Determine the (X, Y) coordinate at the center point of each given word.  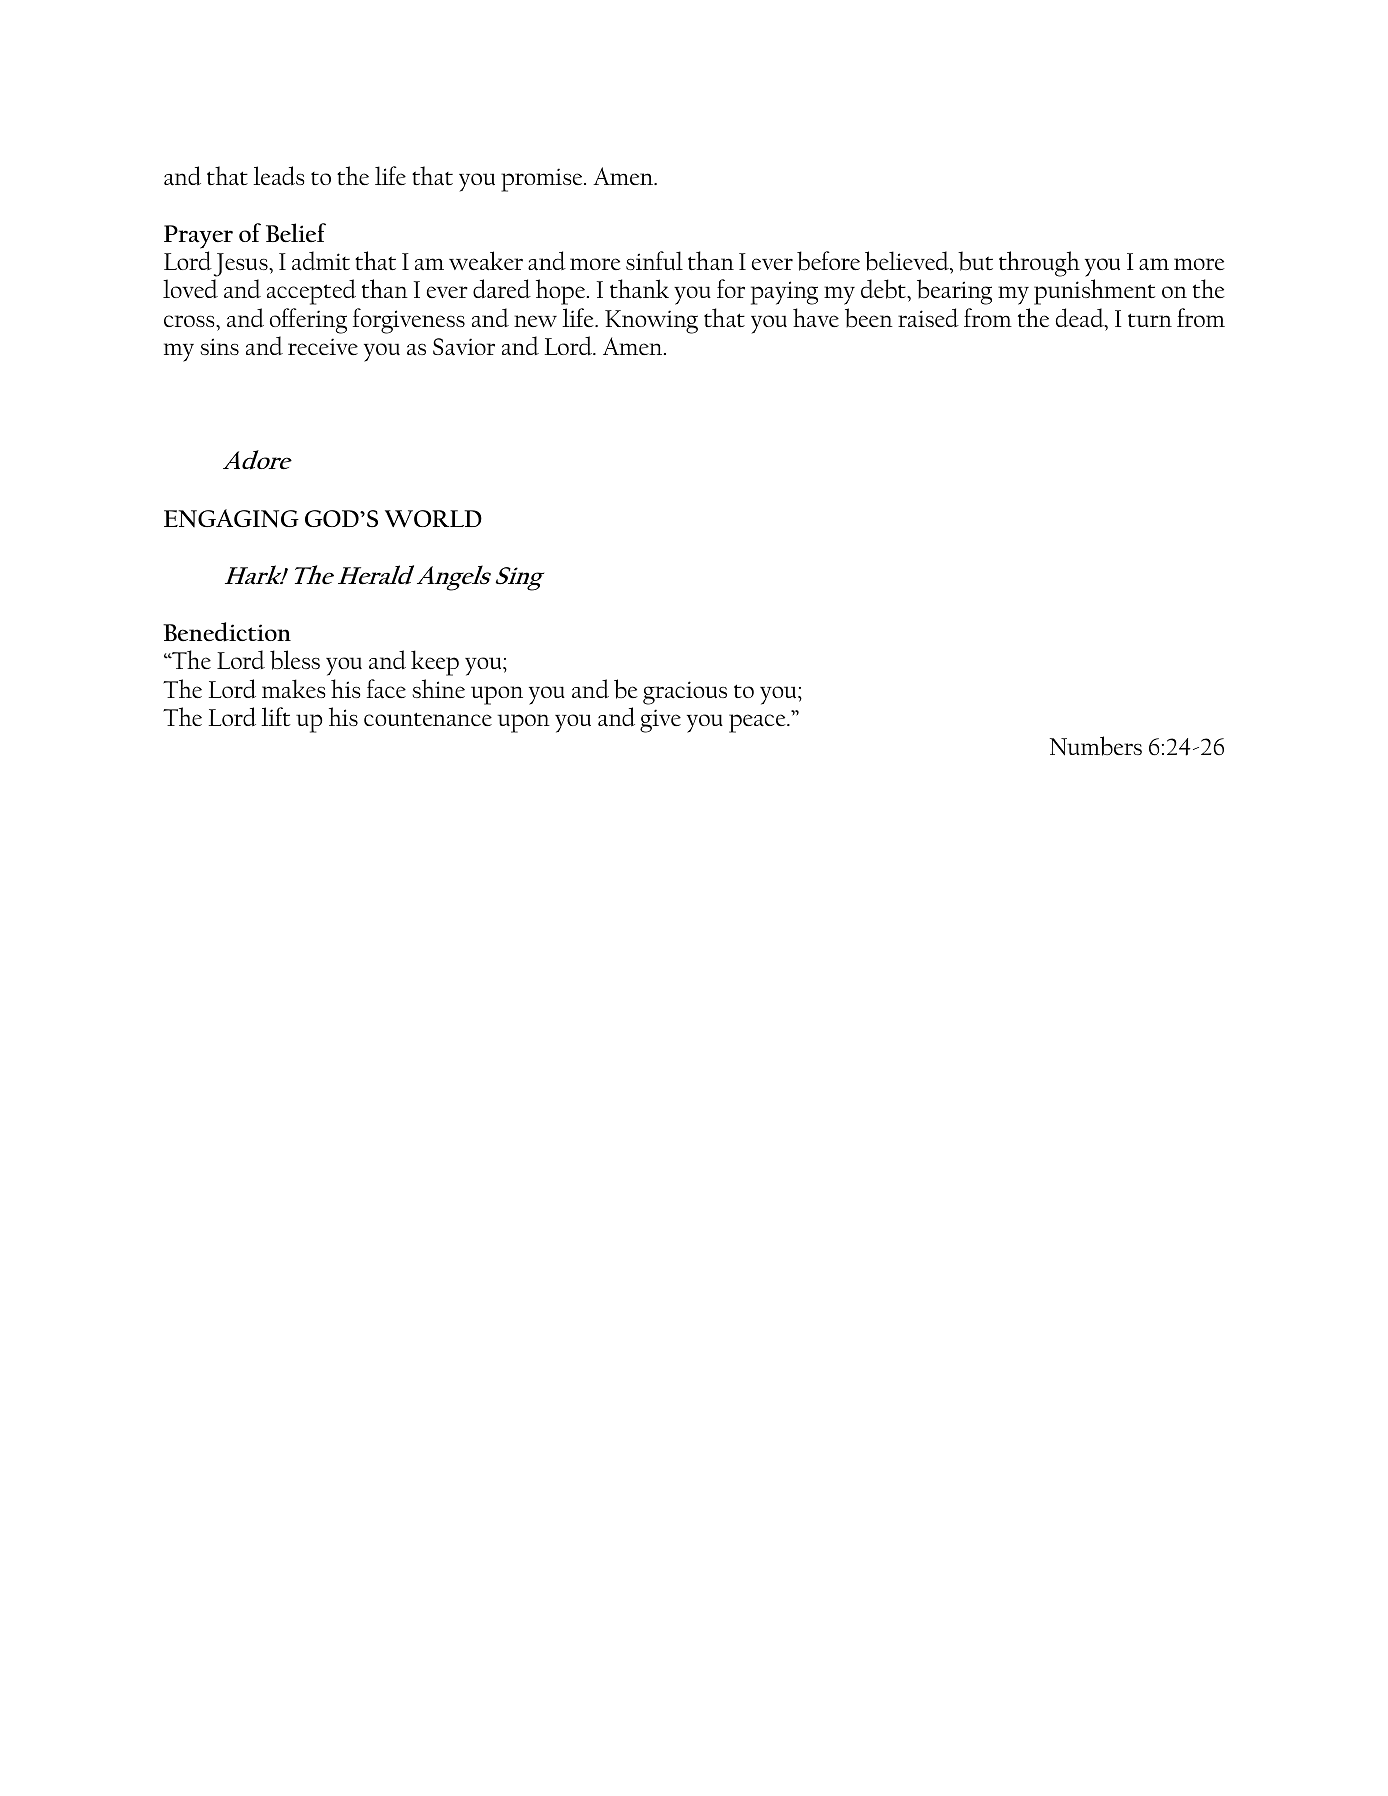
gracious (685, 693)
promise (543, 180)
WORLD (433, 519)
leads (279, 176)
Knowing (651, 322)
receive (323, 346)
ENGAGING (231, 518)
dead (1081, 318)
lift (276, 716)
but (975, 261)
